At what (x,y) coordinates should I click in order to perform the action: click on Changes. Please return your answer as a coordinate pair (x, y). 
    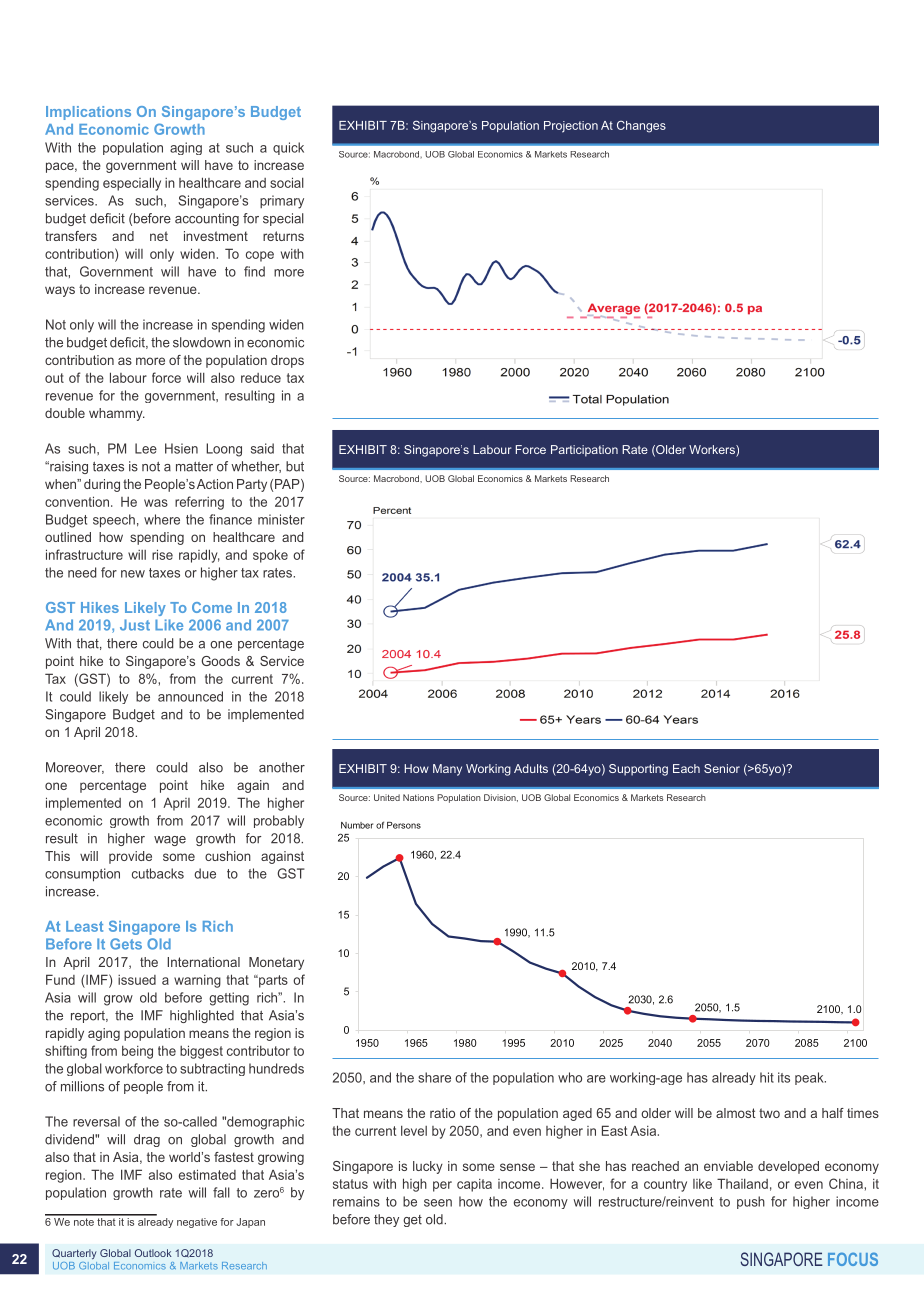
    Looking at the image, I should click on (641, 127).
